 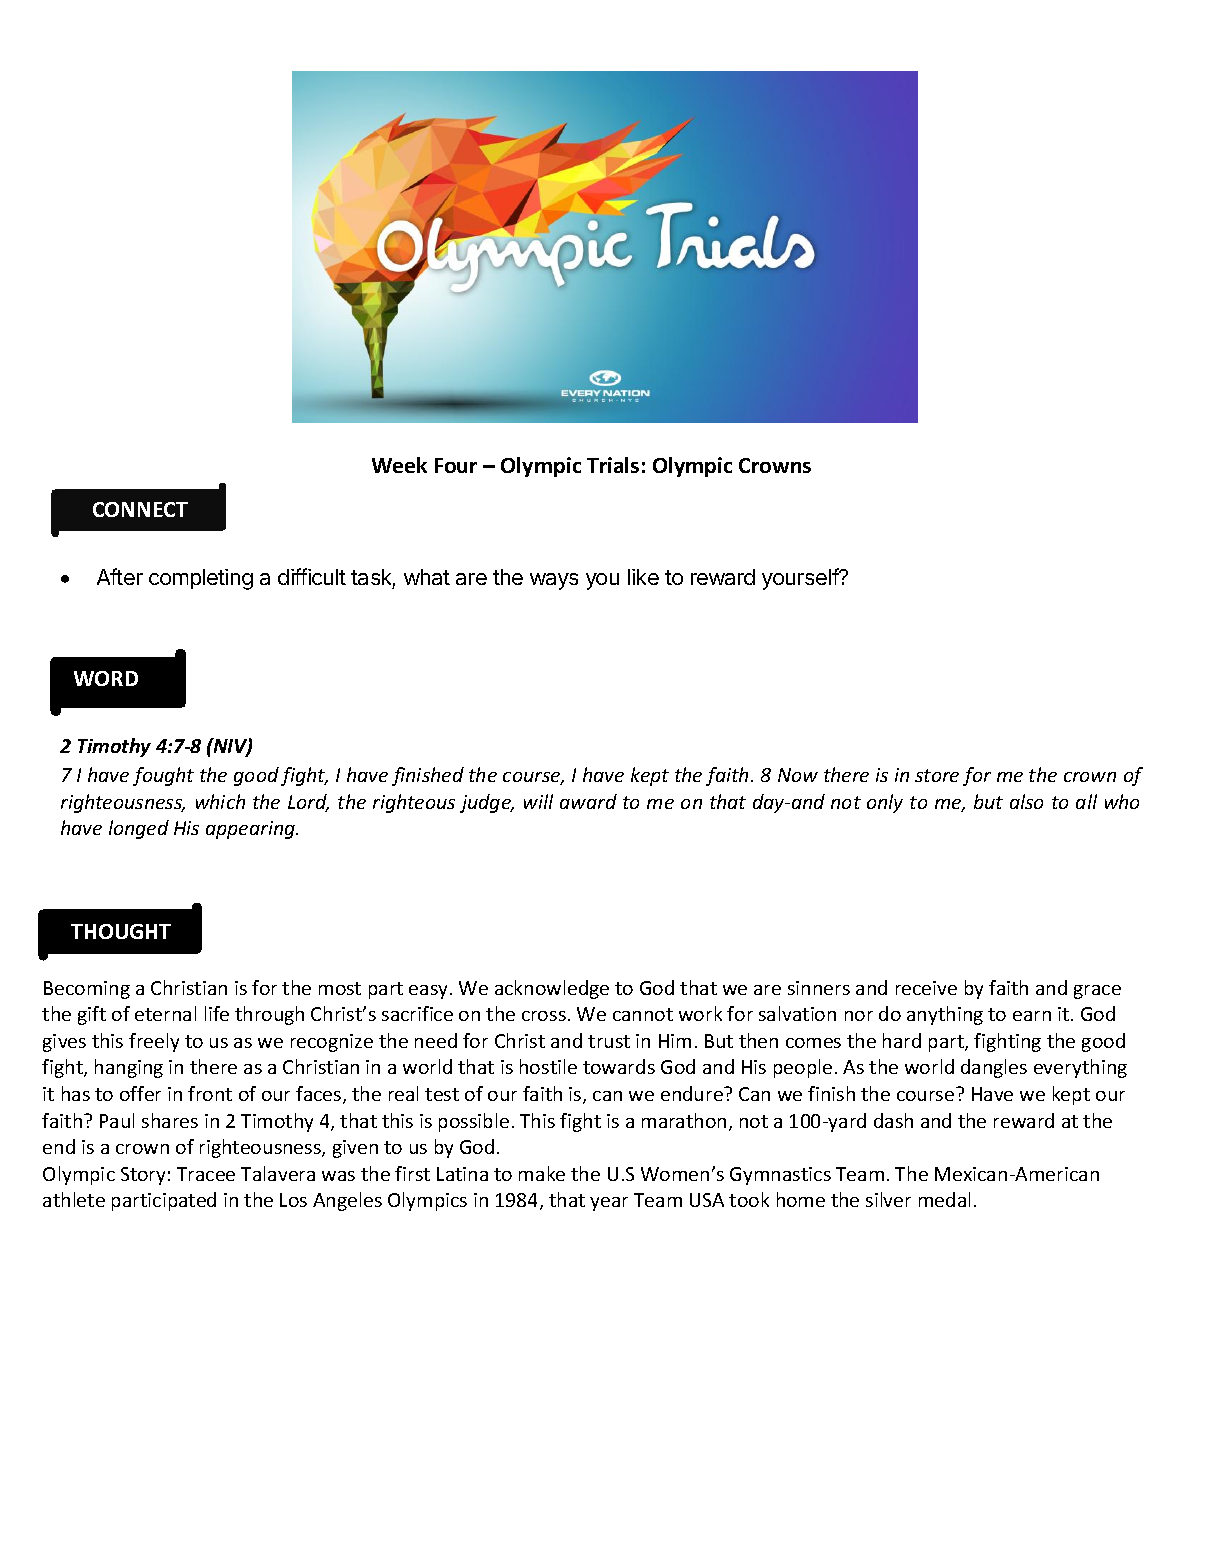 What do you see at coordinates (613, 465) in the image?
I see `Trials` at bounding box center [613, 465].
